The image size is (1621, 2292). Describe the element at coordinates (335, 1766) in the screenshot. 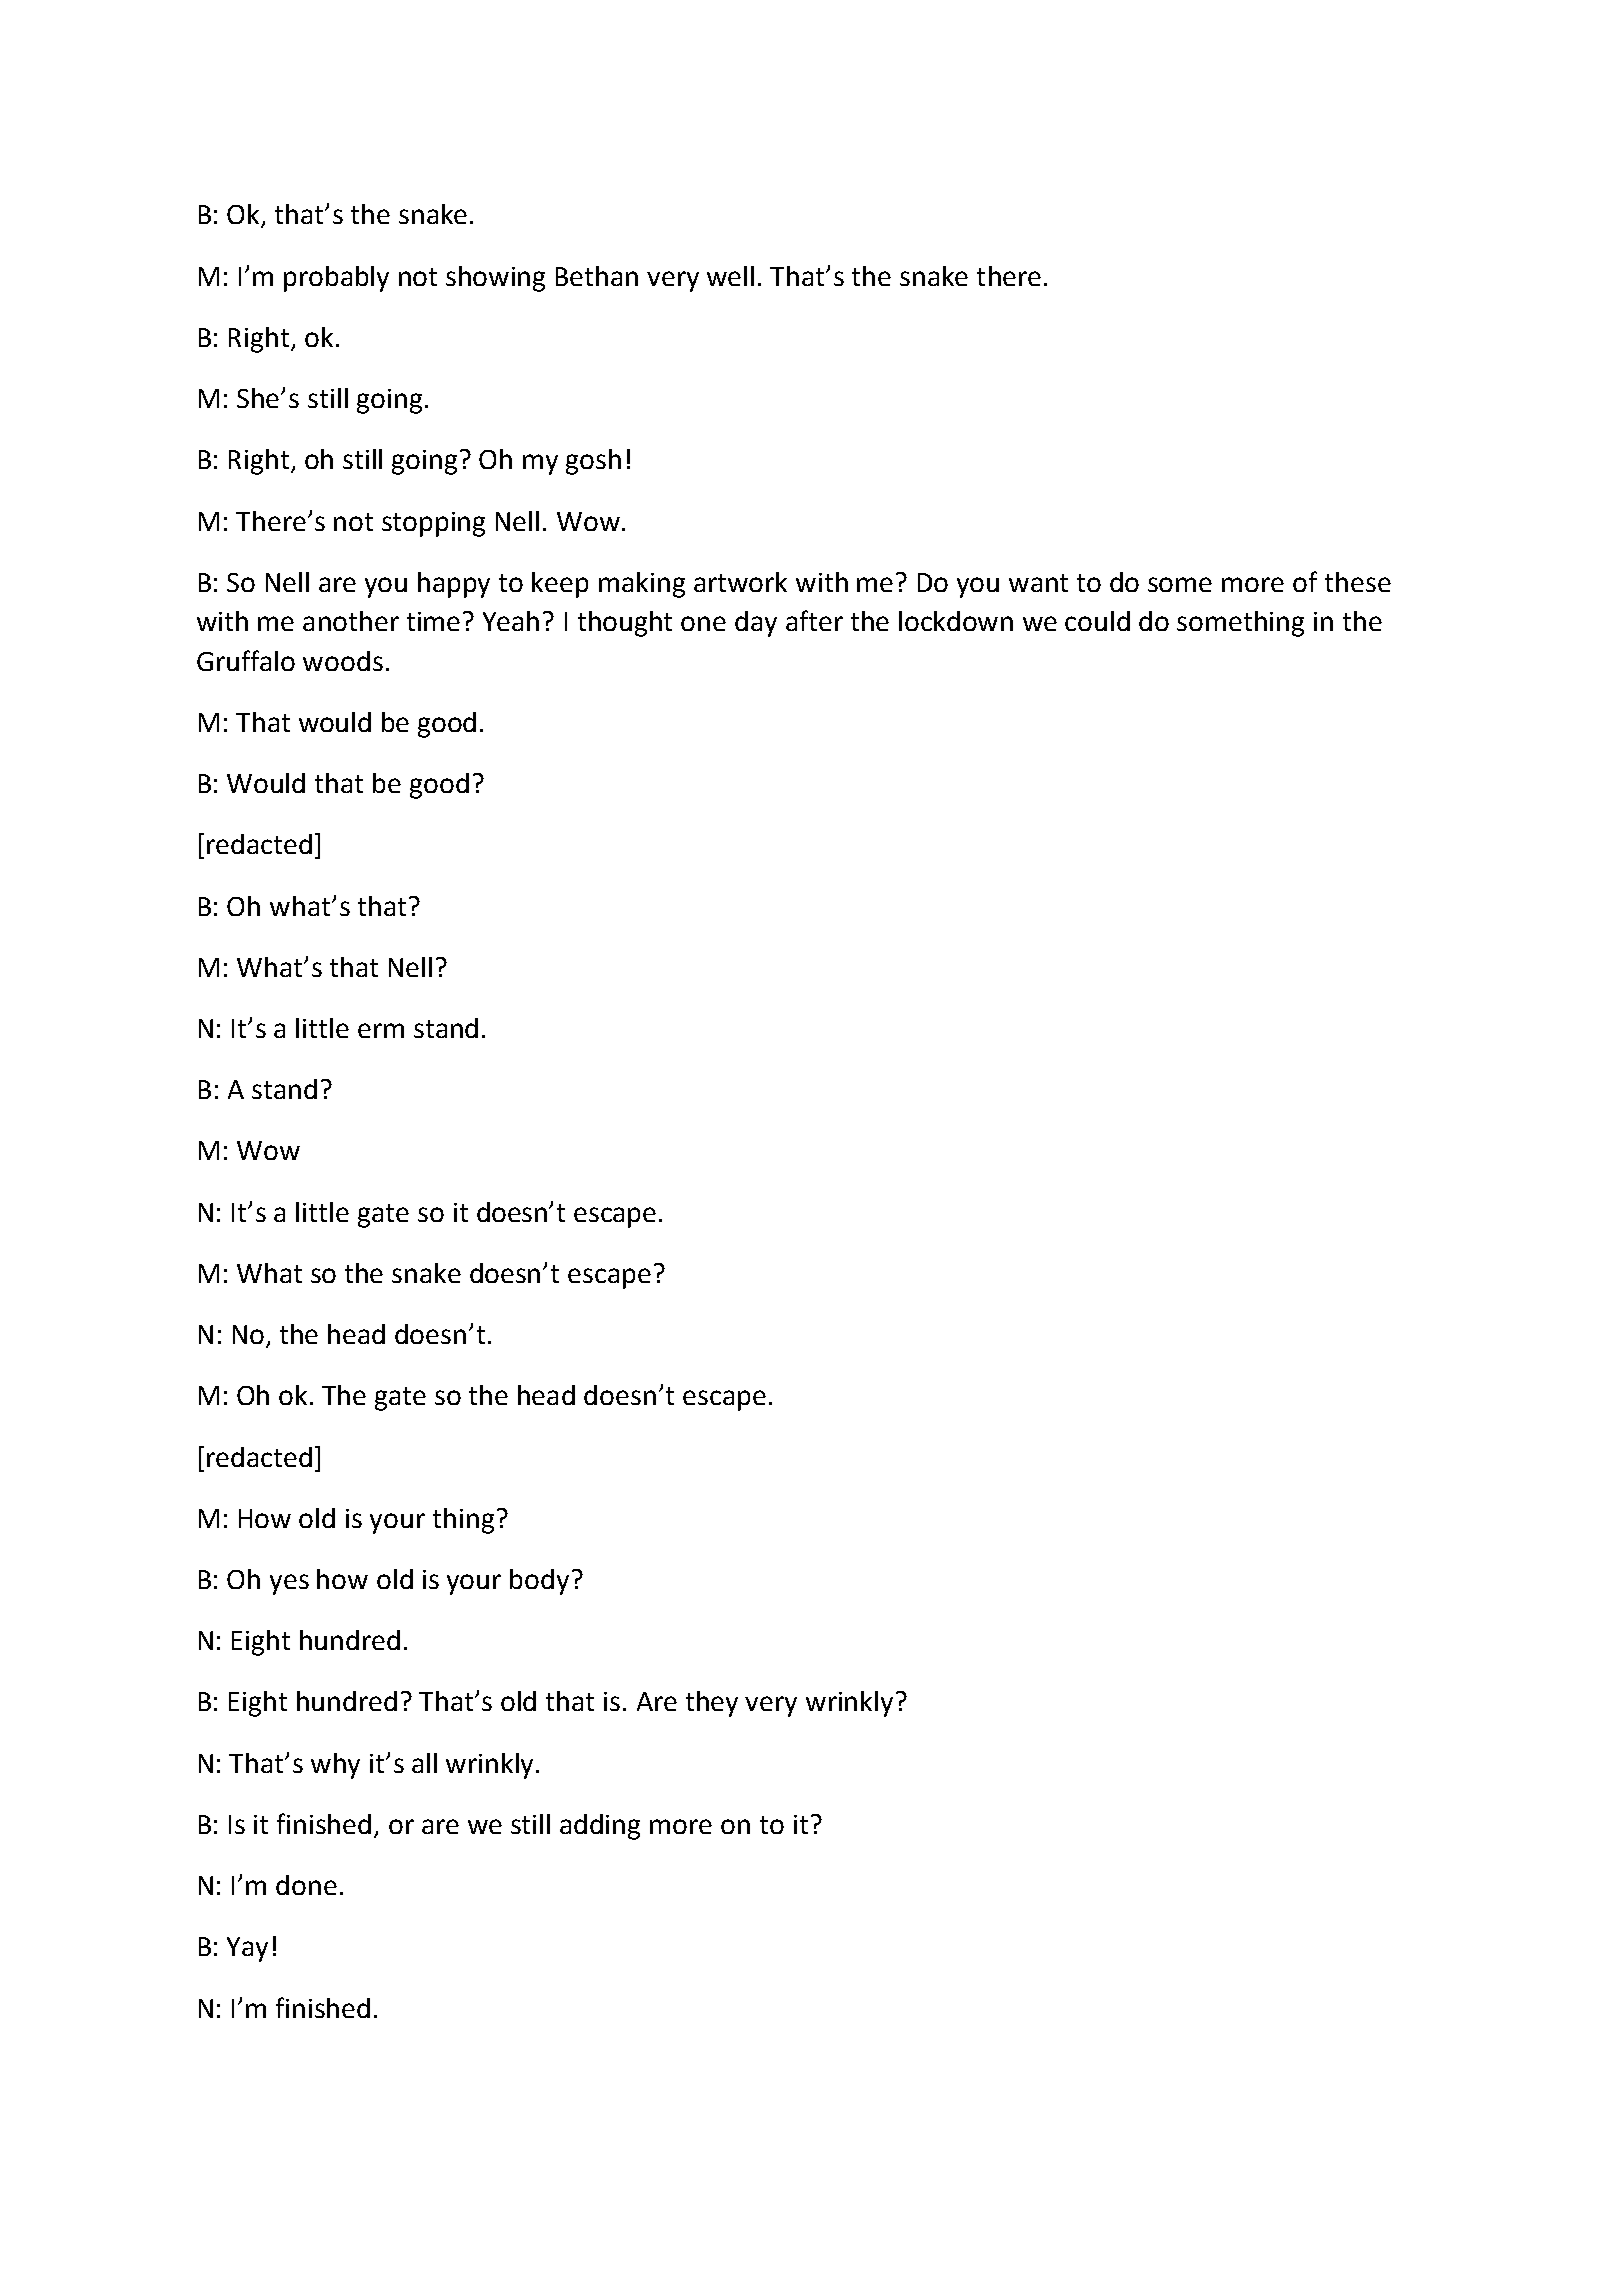

I see `why` at that location.
